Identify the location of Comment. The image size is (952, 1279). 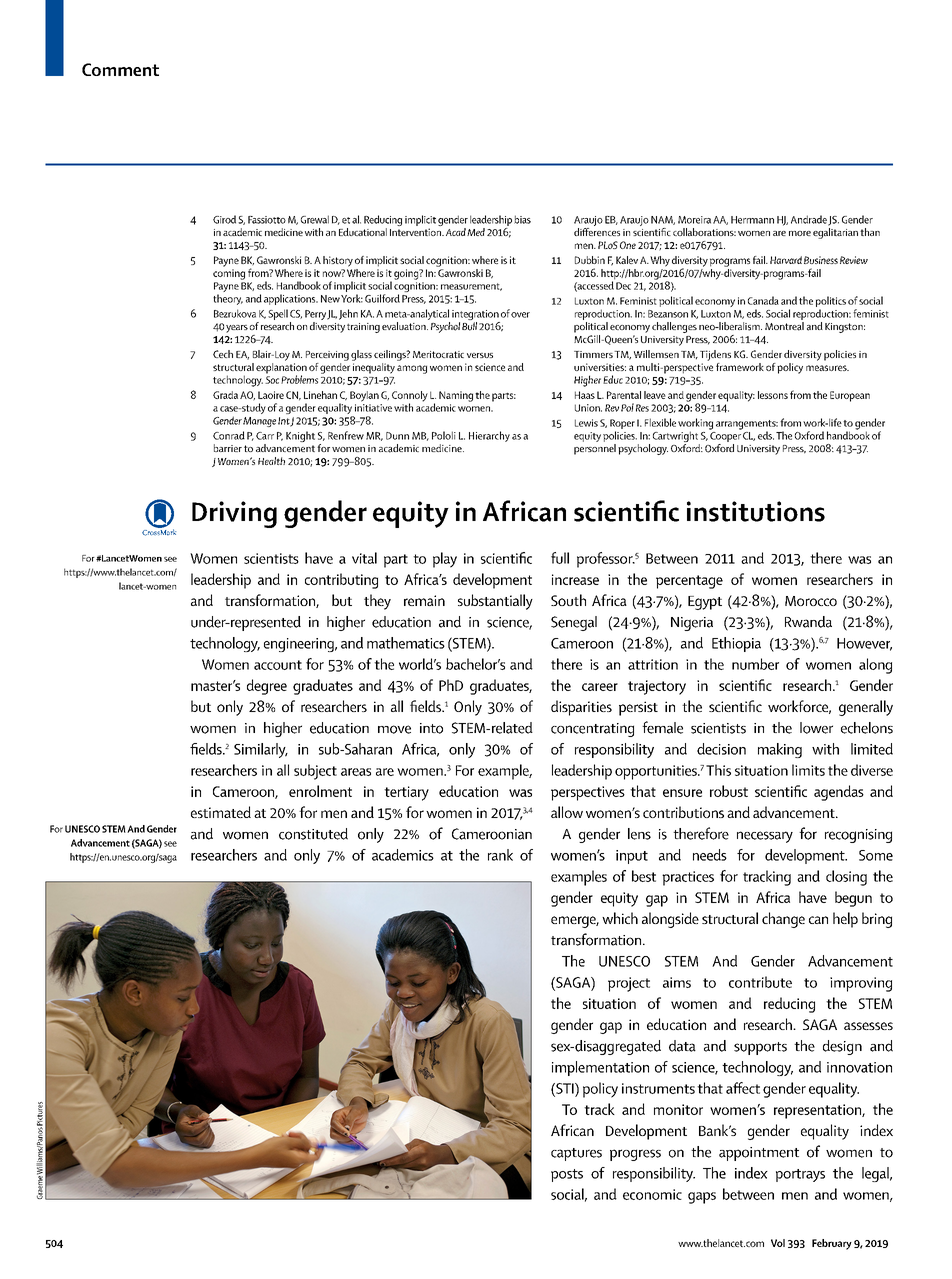
(120, 69).
